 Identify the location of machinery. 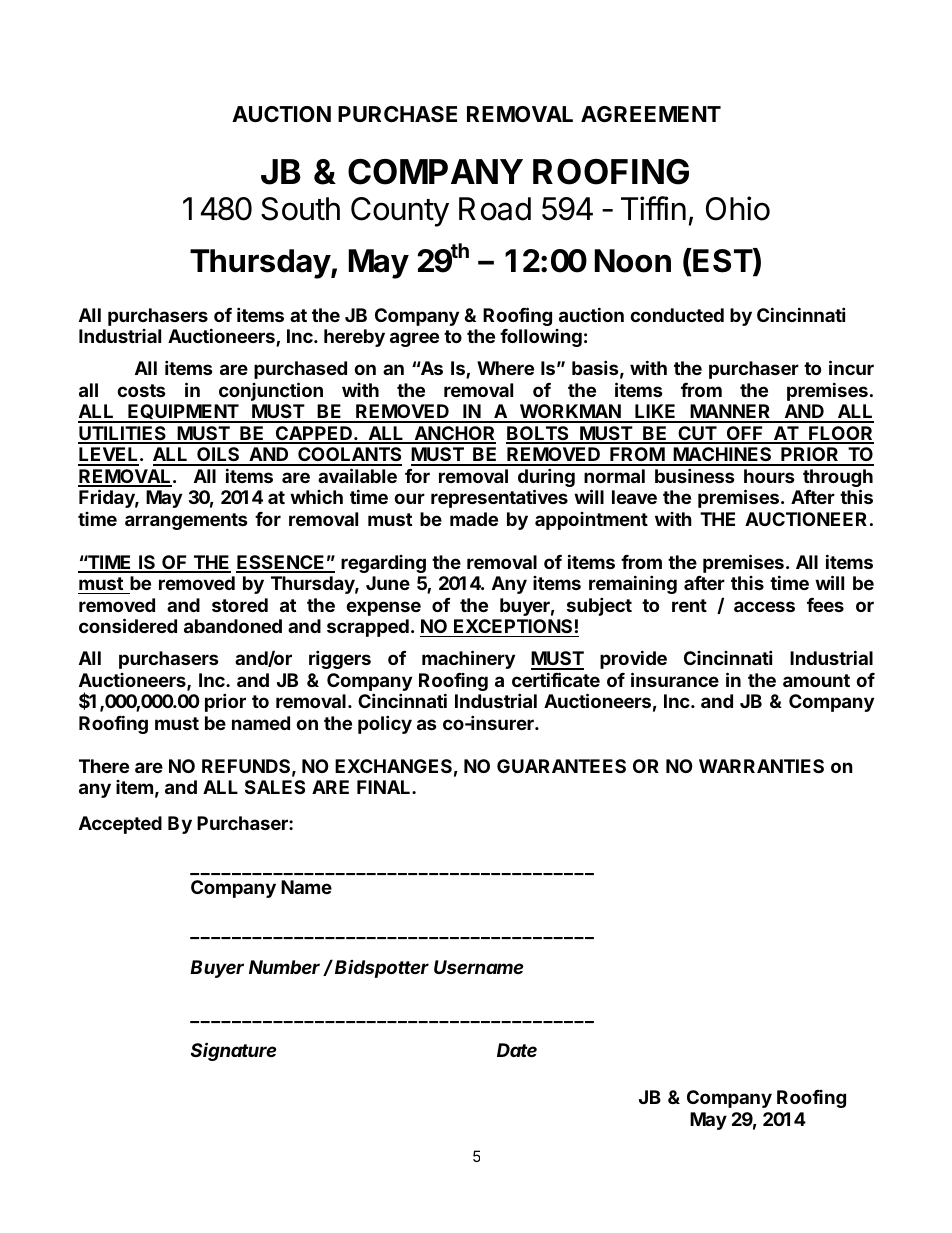
(468, 659).
